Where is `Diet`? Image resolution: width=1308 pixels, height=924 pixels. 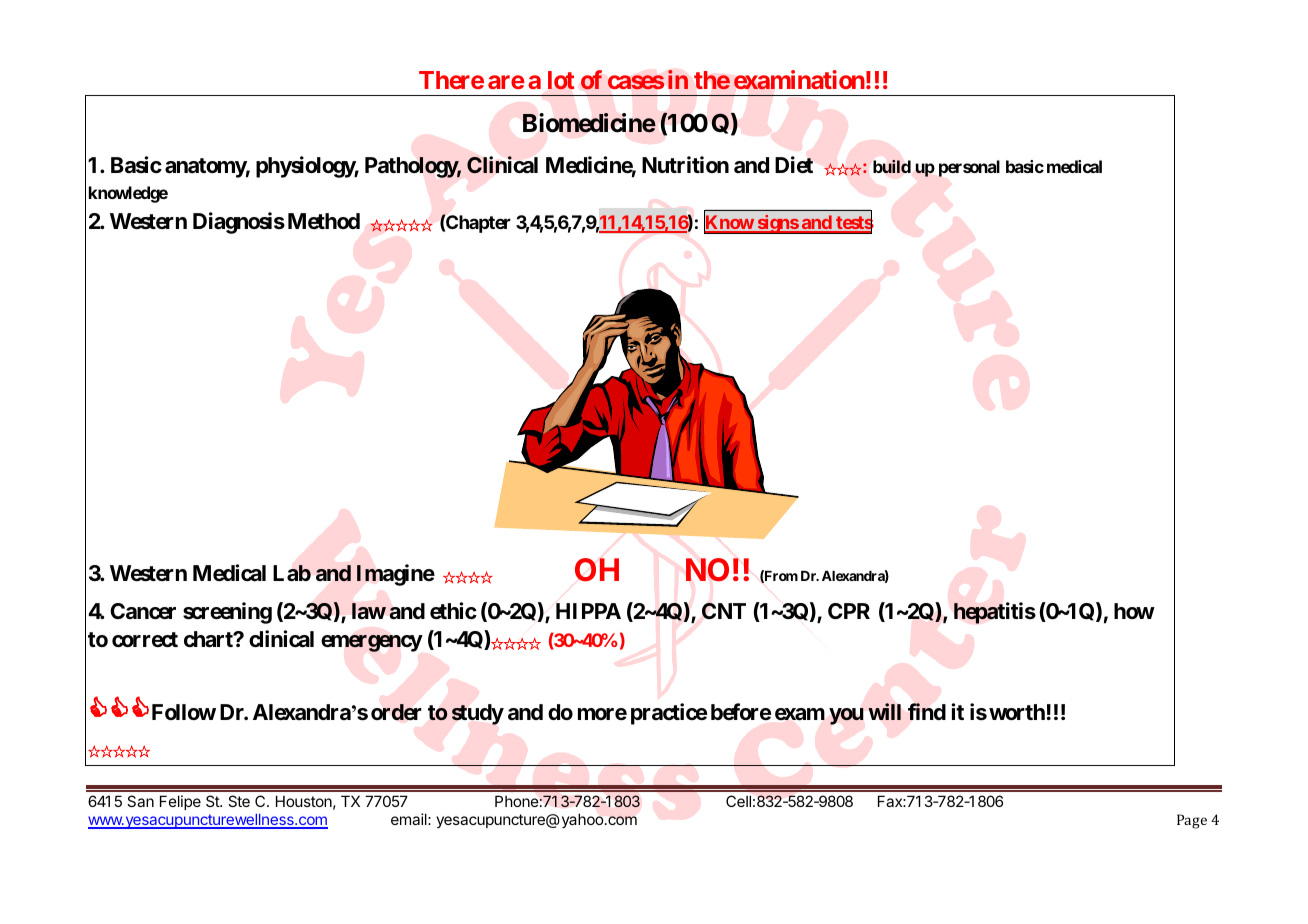 Diet is located at coordinates (794, 164).
